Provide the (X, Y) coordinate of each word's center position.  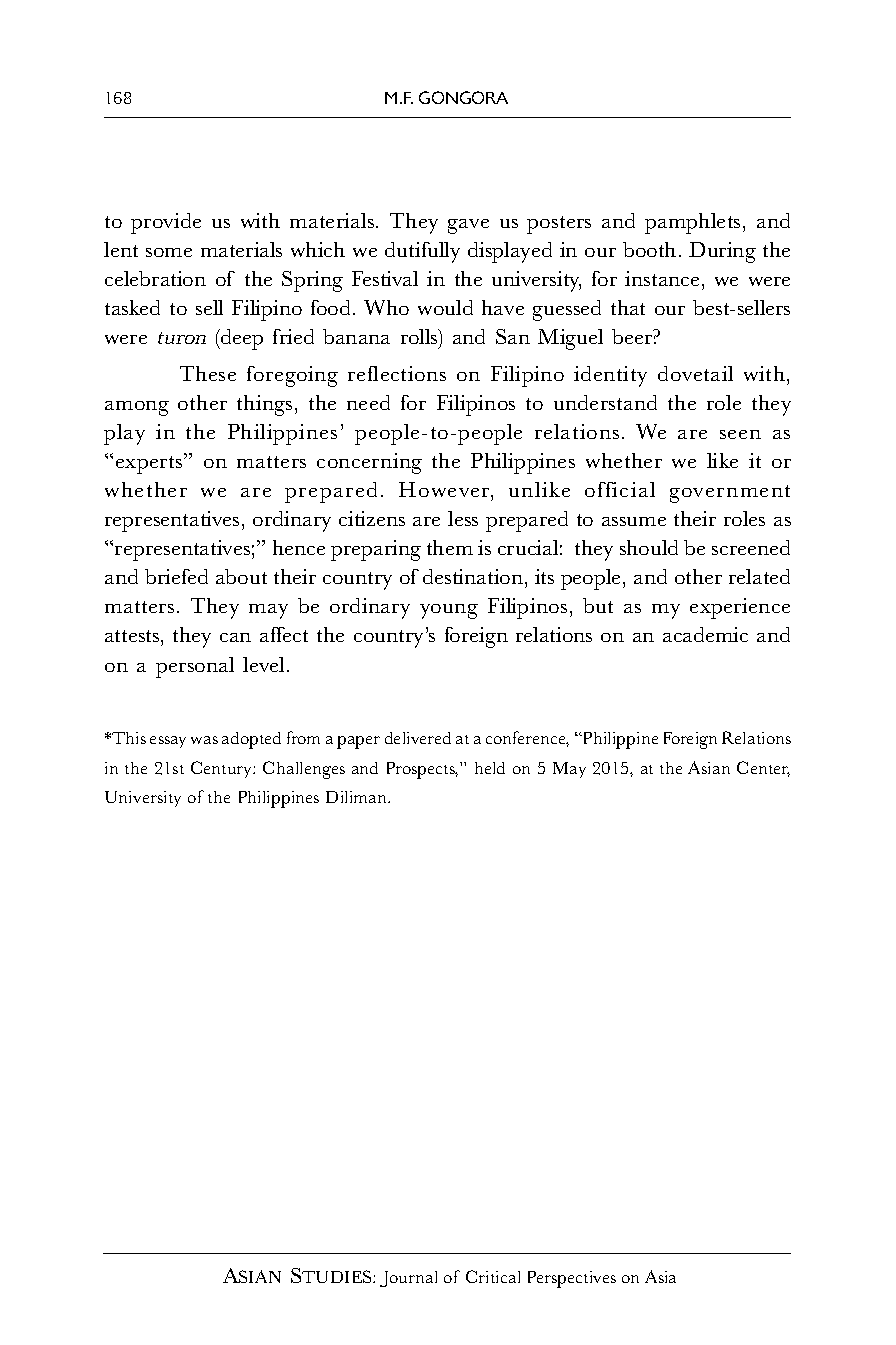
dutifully (422, 252)
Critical (493, 1276)
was (204, 740)
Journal (408, 1279)
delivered (418, 738)
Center (763, 769)
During (722, 252)
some (169, 252)
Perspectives (572, 1279)
